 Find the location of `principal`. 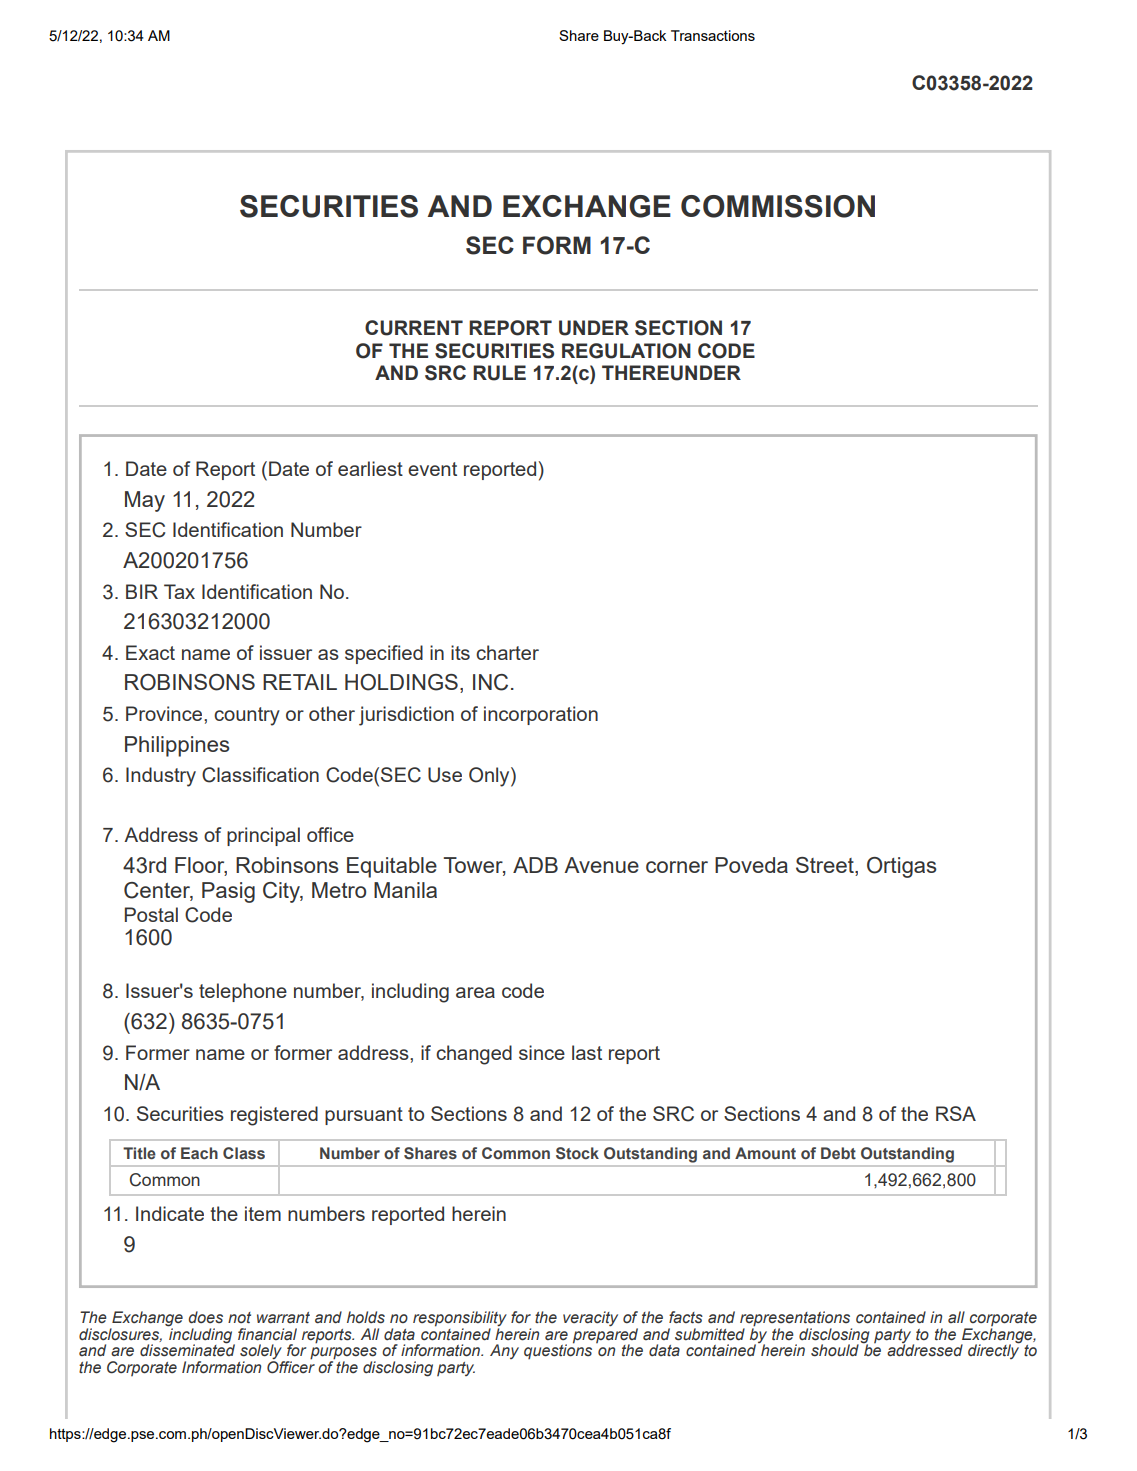

principal is located at coordinates (263, 836).
